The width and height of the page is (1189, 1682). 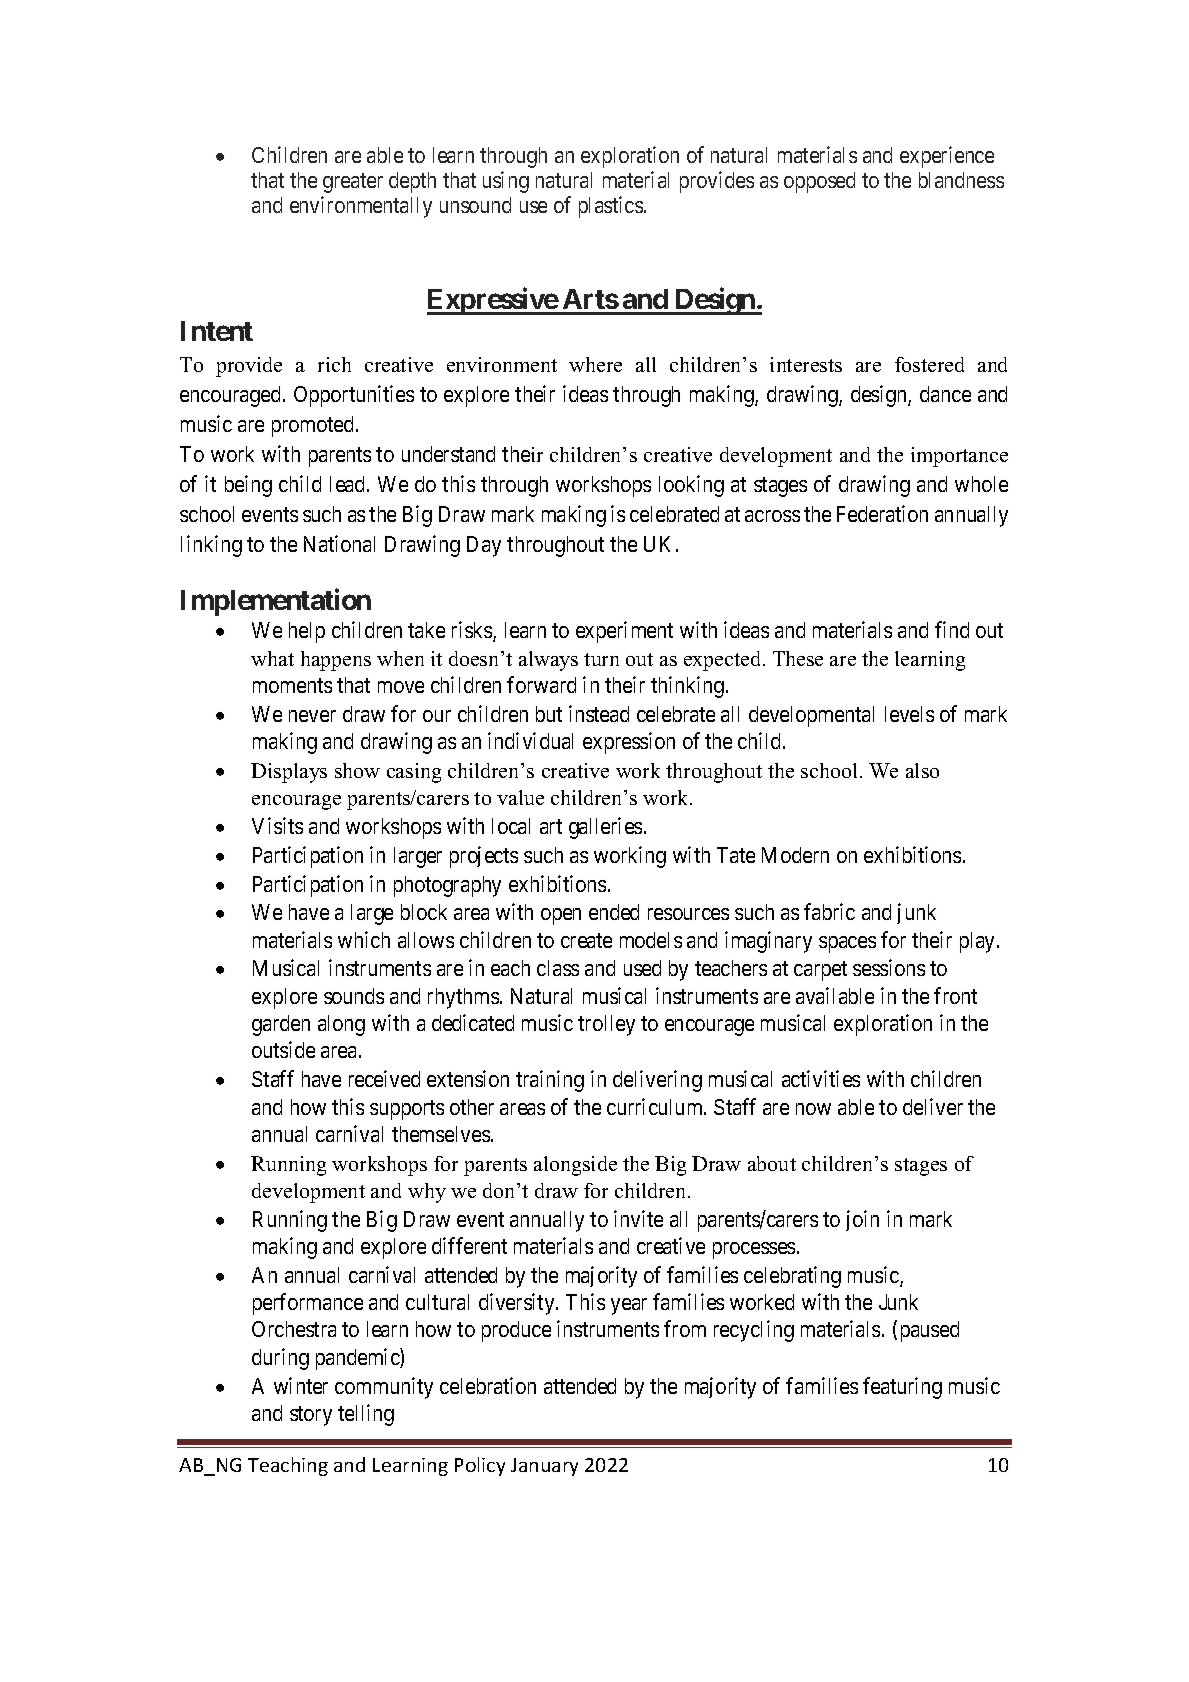 I want to click on Visits, so click(x=277, y=825).
